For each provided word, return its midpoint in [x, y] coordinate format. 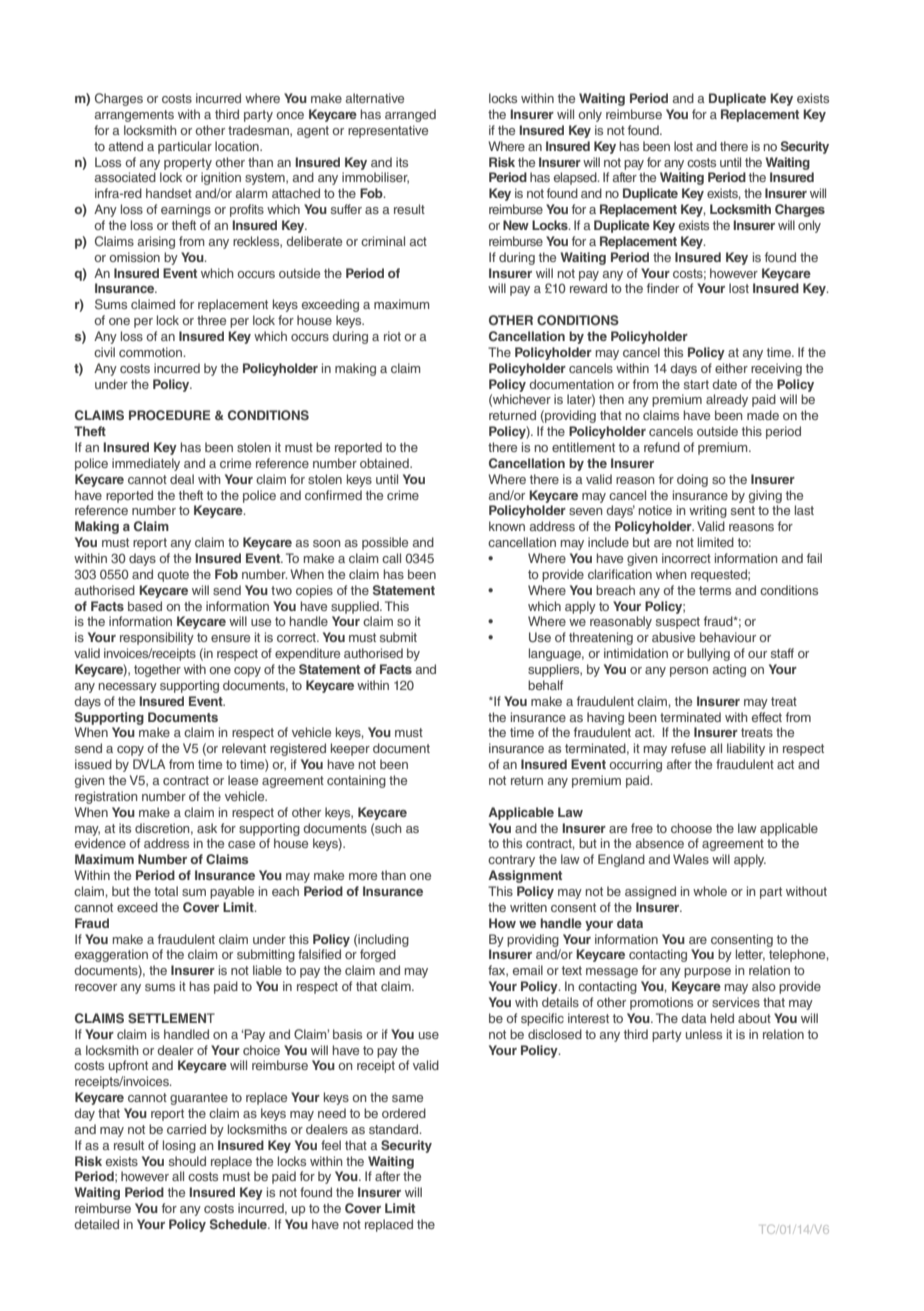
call [391, 558]
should [187, 1161]
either [731, 368]
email [528, 970]
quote [173, 576]
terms [715, 590]
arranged [410, 115]
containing [356, 781]
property [188, 164]
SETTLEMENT [171, 1018]
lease [243, 780]
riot [392, 336]
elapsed [576, 178]
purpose [707, 973]
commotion [151, 352]
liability [746, 749]
